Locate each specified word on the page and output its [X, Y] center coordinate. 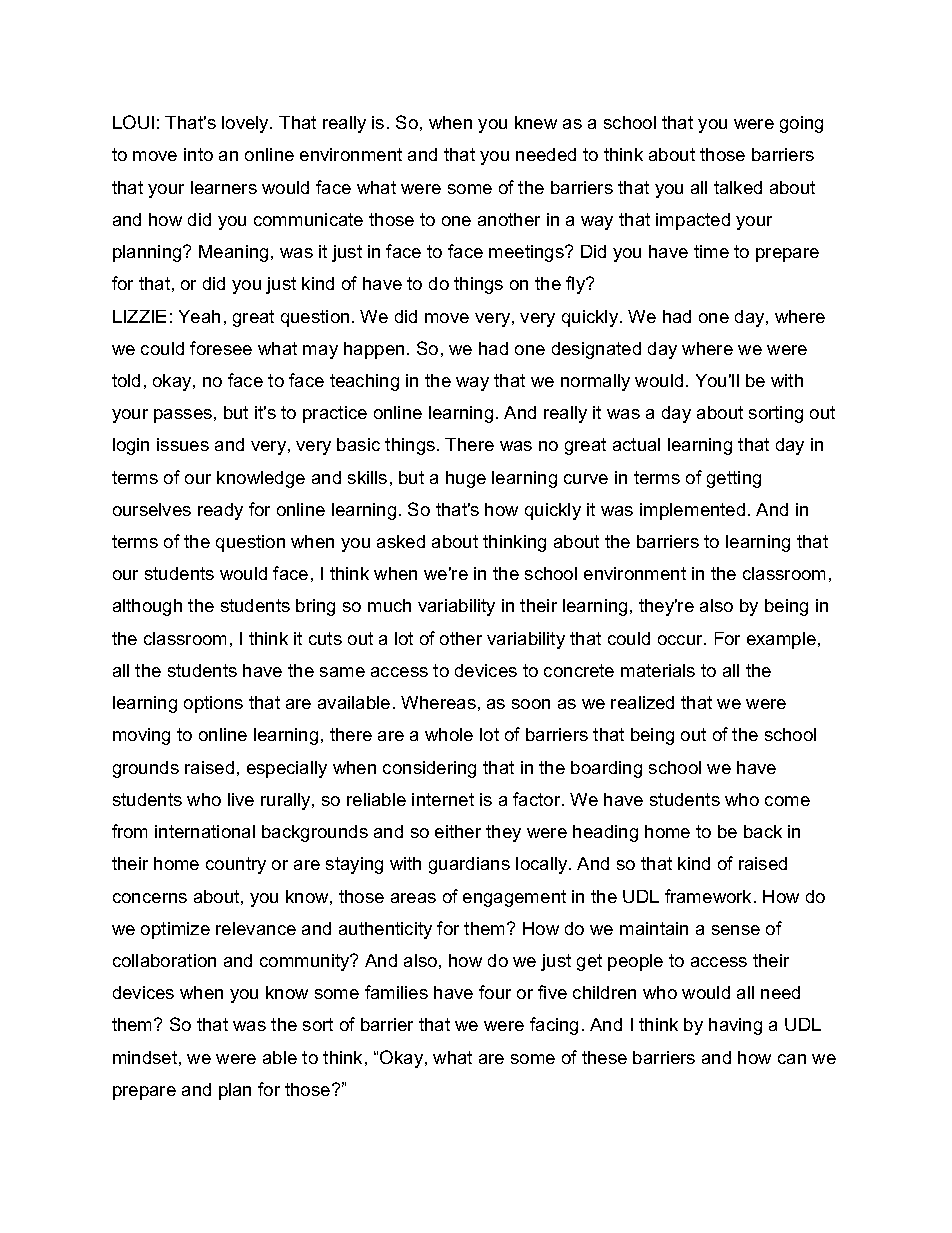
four [495, 992]
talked [738, 187]
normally [595, 382]
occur [681, 640]
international [205, 831]
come [787, 801]
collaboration [164, 960]
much [389, 605]
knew [536, 122]
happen [374, 350]
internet [443, 799]
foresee [221, 348]
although [147, 607]
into [198, 154]
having [735, 1026]
